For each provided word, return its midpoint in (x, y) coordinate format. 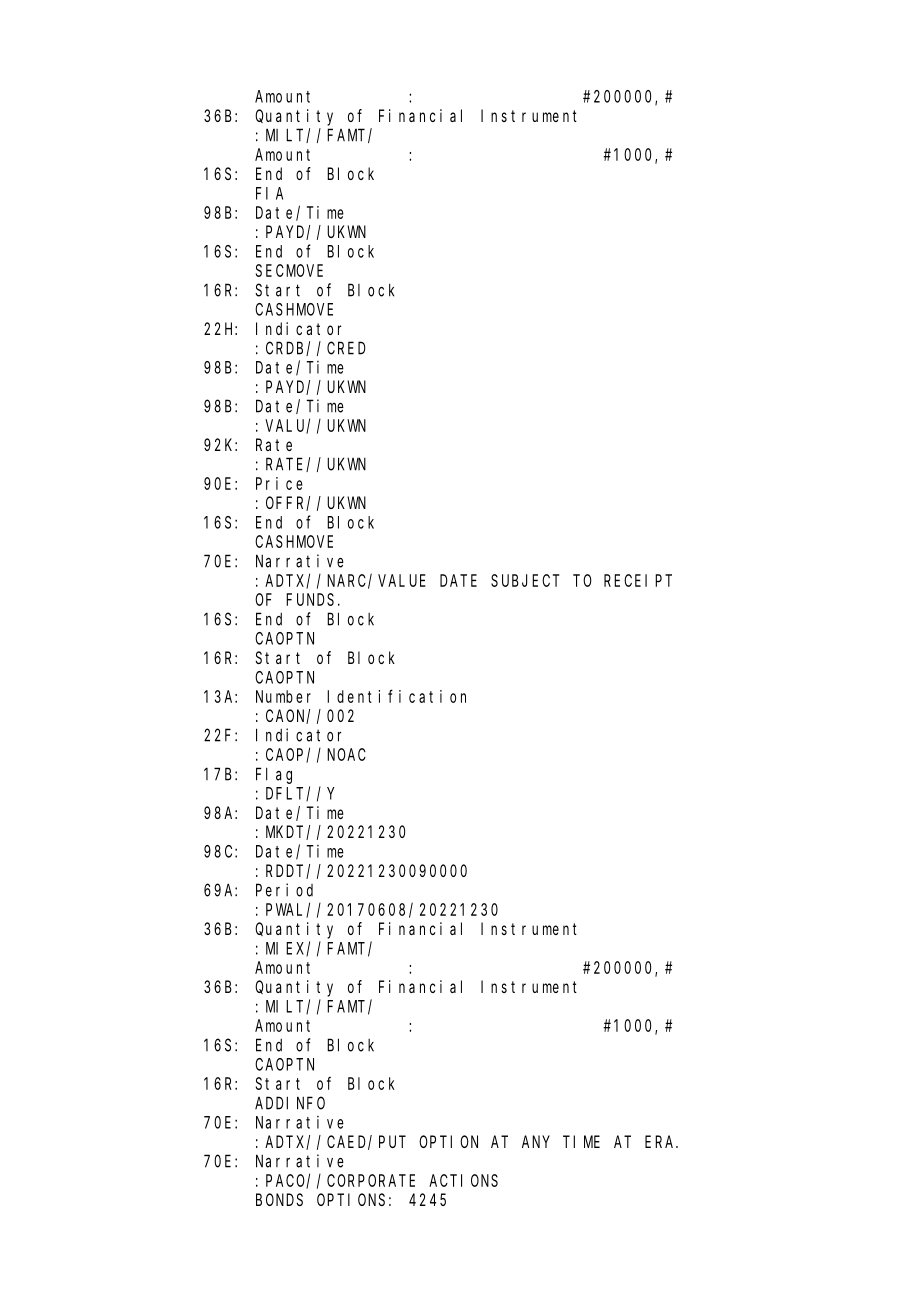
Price (279, 483)
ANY (536, 1142)
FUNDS (310, 599)
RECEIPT (638, 580)
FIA (269, 193)
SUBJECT (525, 580)
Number (283, 696)
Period (284, 890)
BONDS (279, 1199)
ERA (661, 1142)
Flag (274, 775)
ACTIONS (463, 1180)
